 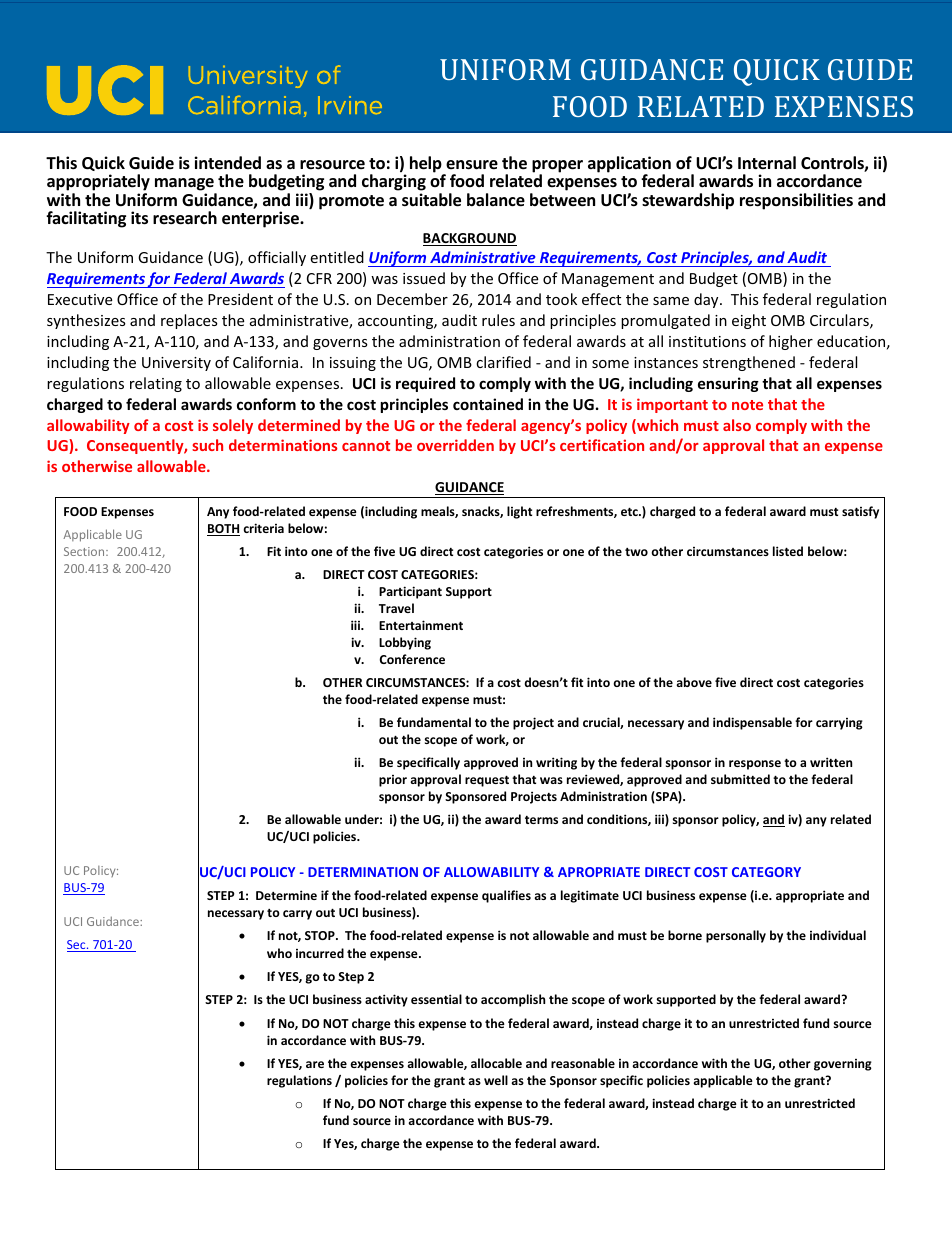 What do you see at coordinates (487, 781) in the page?
I see `request` at bounding box center [487, 781].
